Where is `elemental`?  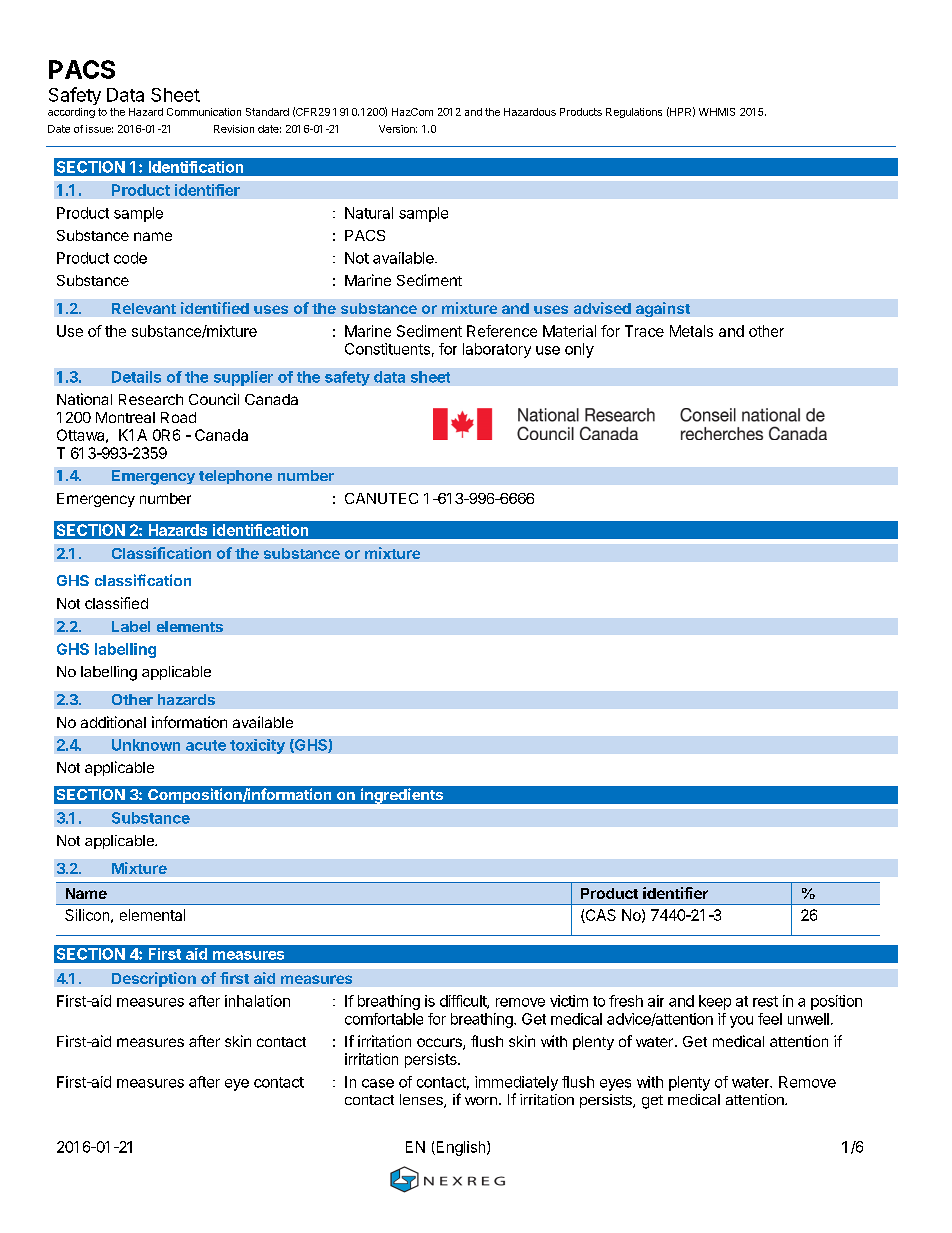
elemental is located at coordinates (152, 915).
